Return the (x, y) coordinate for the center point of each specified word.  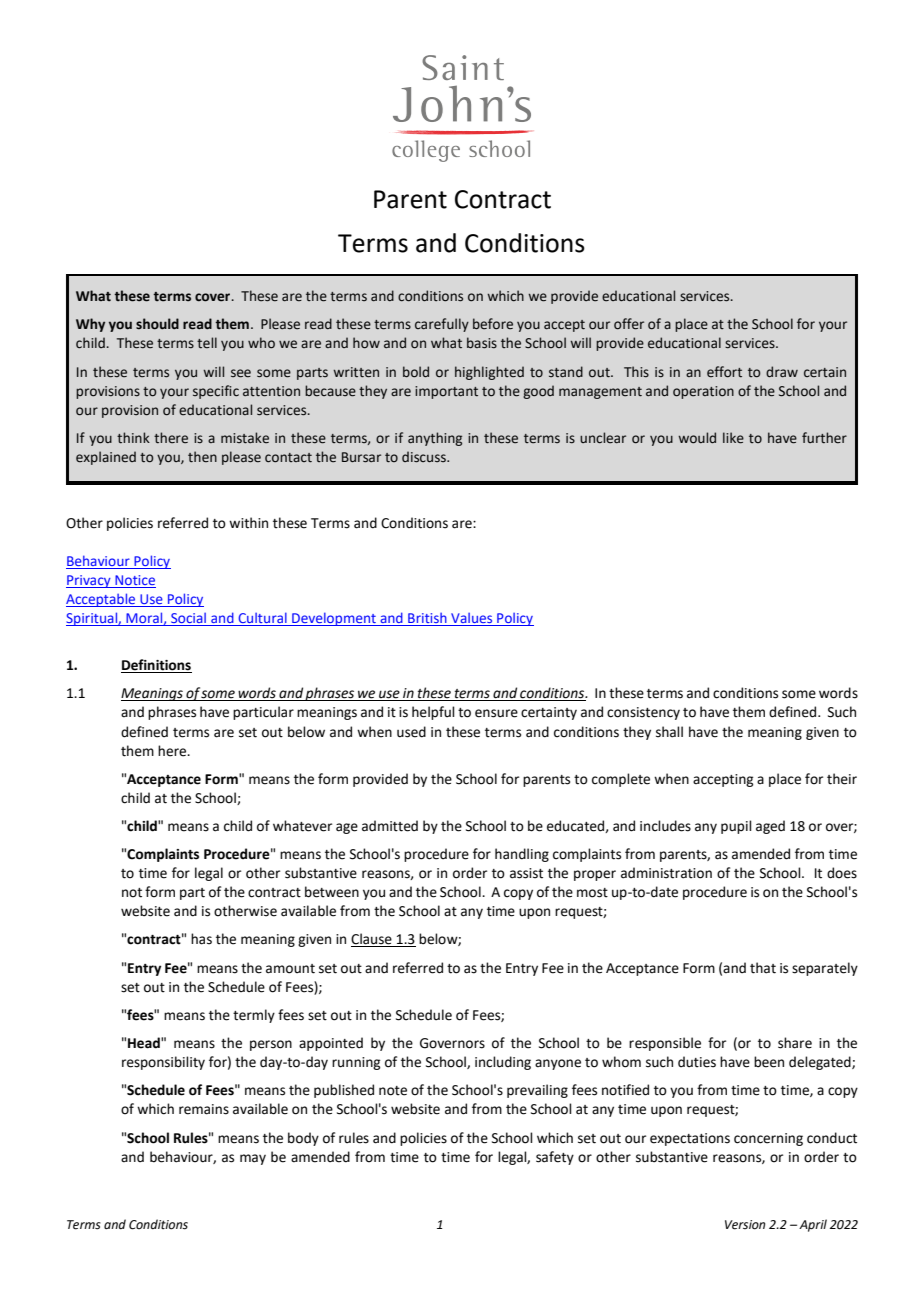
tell (207, 343)
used (411, 732)
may (253, 1159)
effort (724, 372)
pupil (736, 827)
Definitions (156, 666)
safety (555, 1158)
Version (745, 1225)
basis (482, 343)
